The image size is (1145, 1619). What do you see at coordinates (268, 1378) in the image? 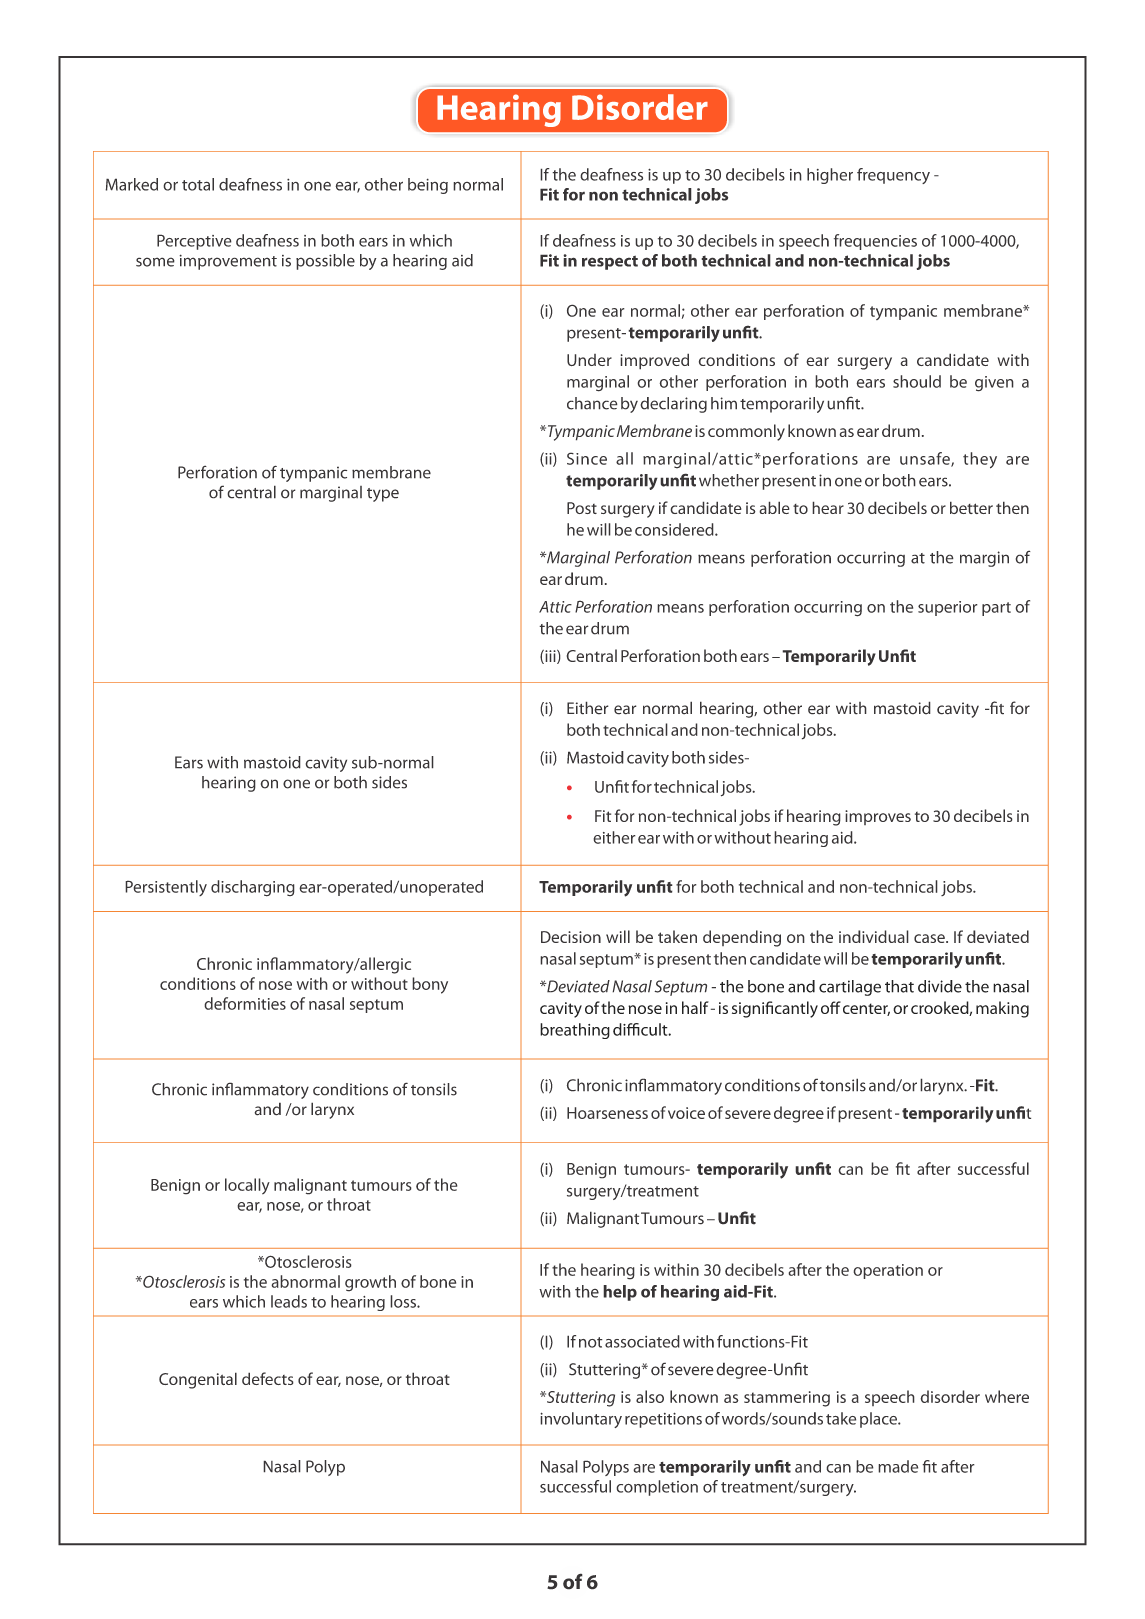
I see `defects` at bounding box center [268, 1378].
